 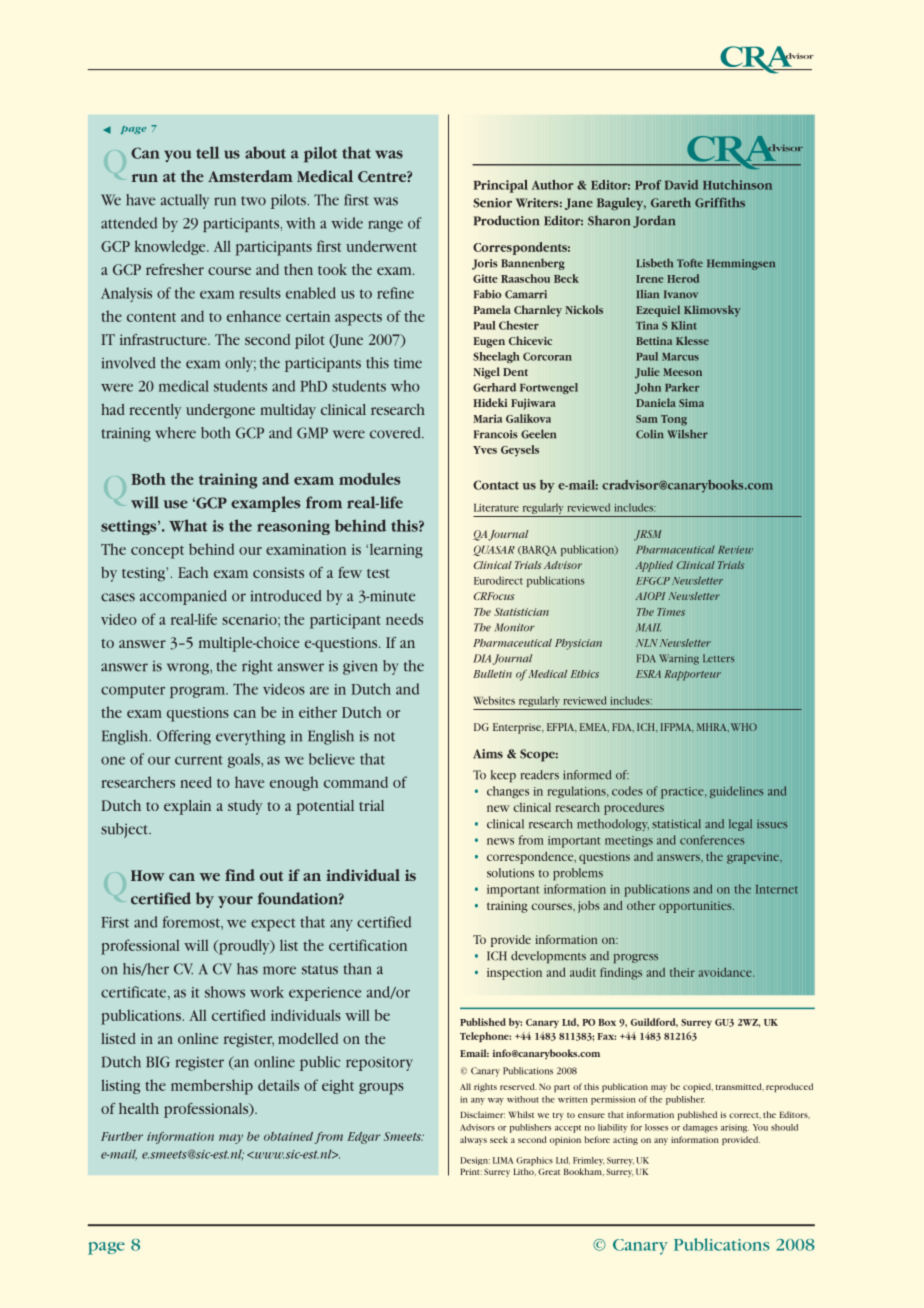 I want to click on wrong, so click(x=189, y=669).
